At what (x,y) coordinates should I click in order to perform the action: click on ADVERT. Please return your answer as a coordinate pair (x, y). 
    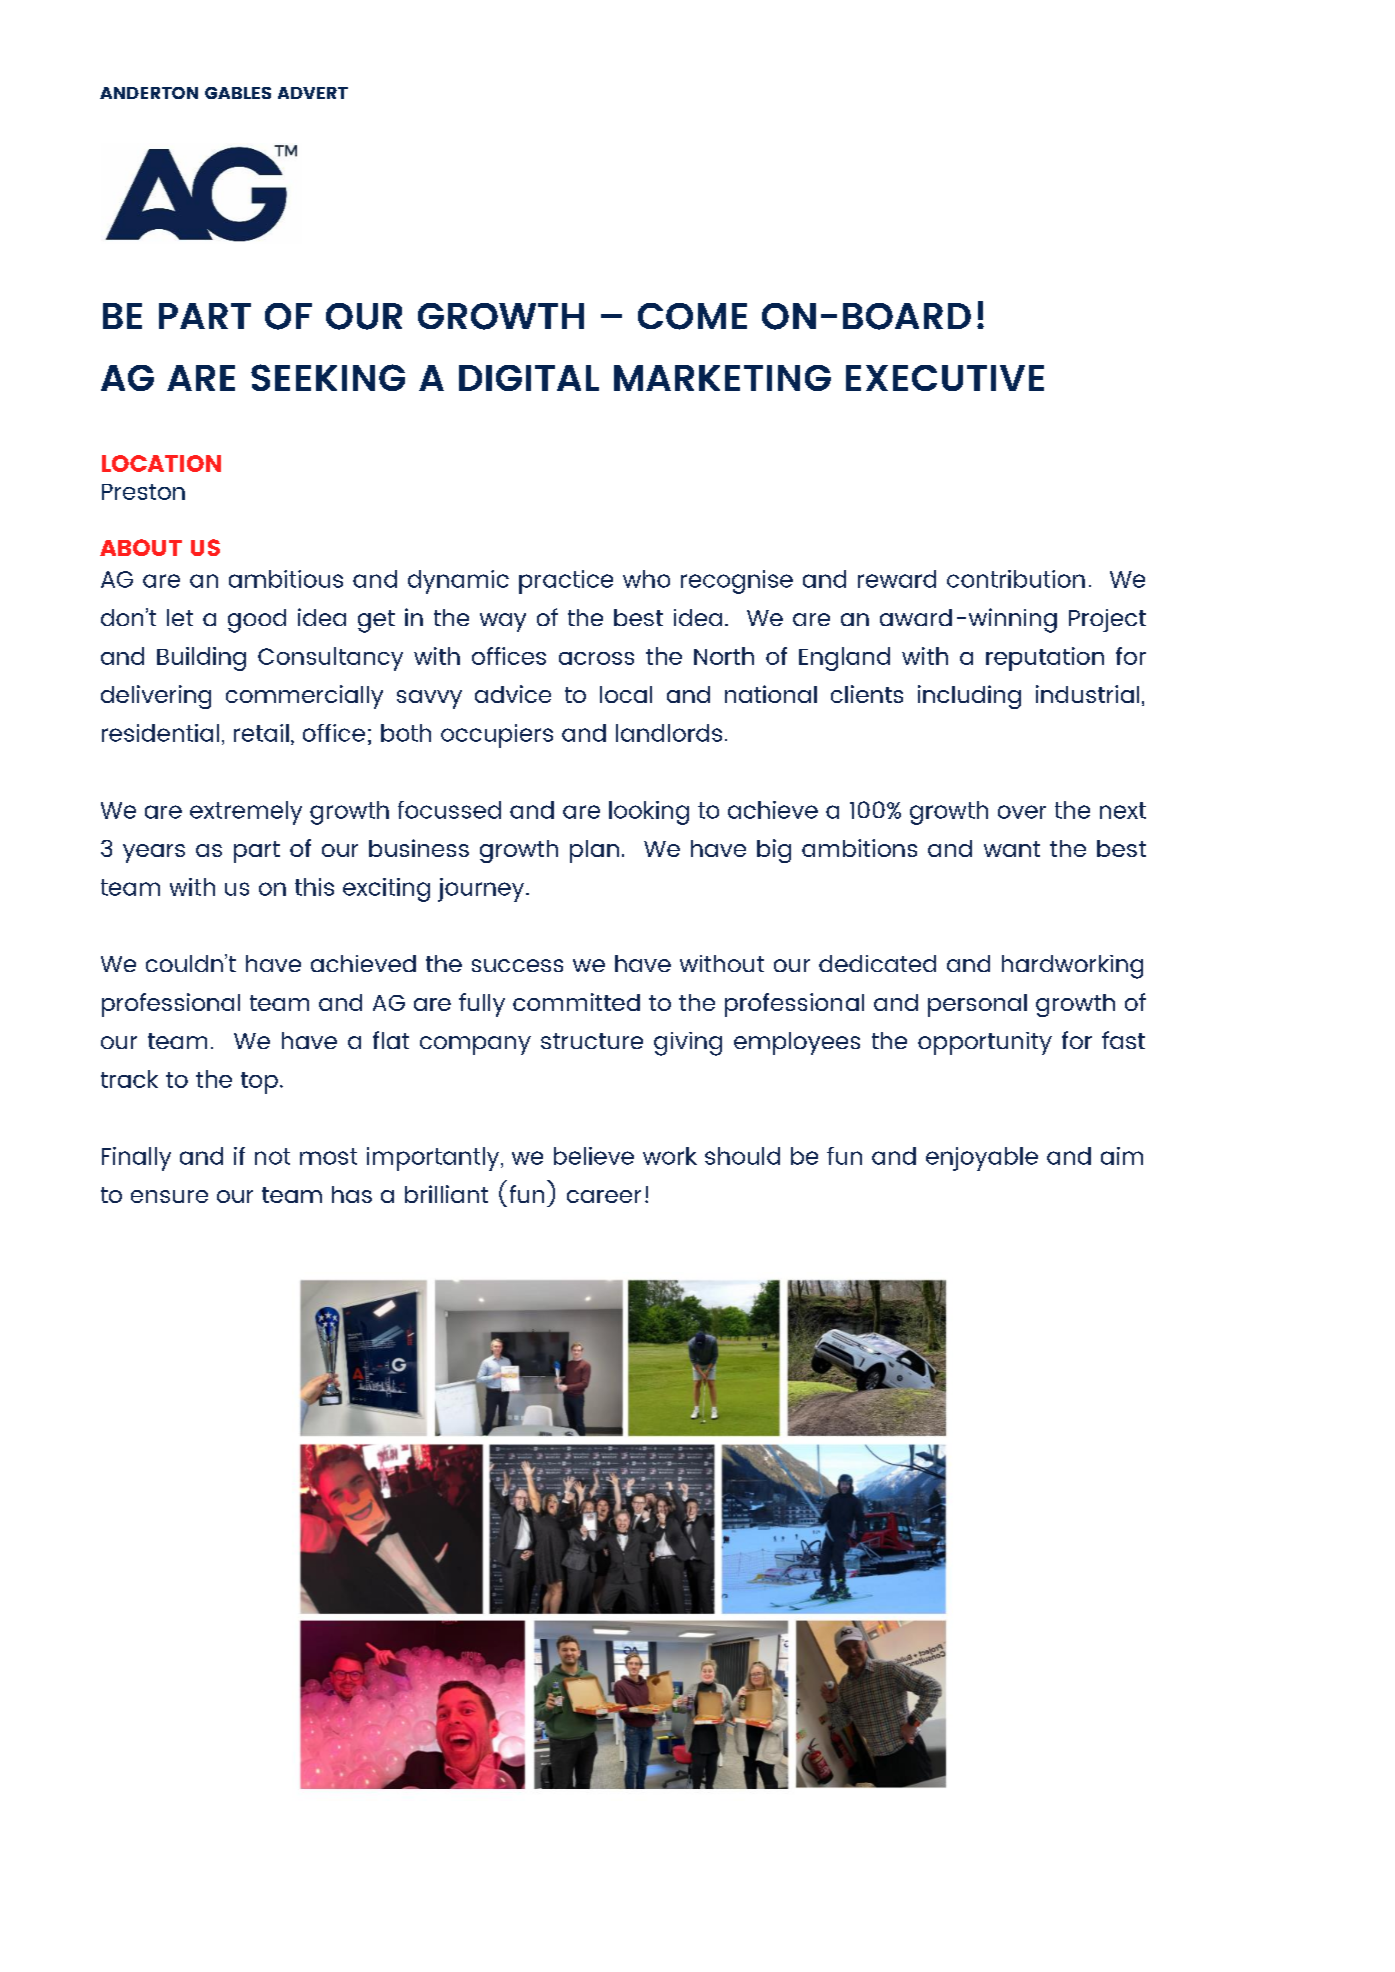
    Looking at the image, I should click on (313, 93).
